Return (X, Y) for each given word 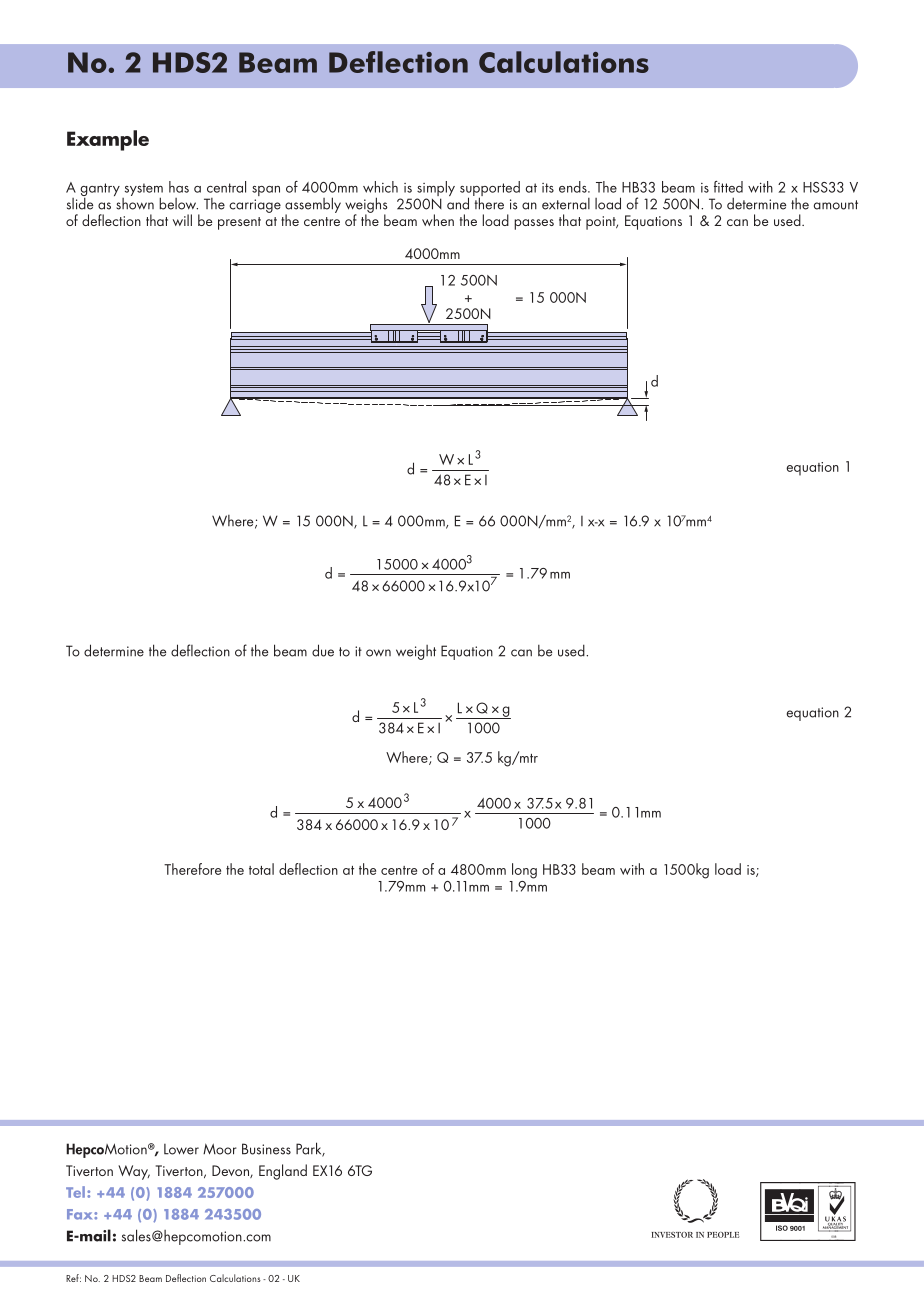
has (179, 187)
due (323, 650)
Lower (181, 1149)
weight (416, 652)
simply (435, 190)
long (524, 871)
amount (836, 205)
